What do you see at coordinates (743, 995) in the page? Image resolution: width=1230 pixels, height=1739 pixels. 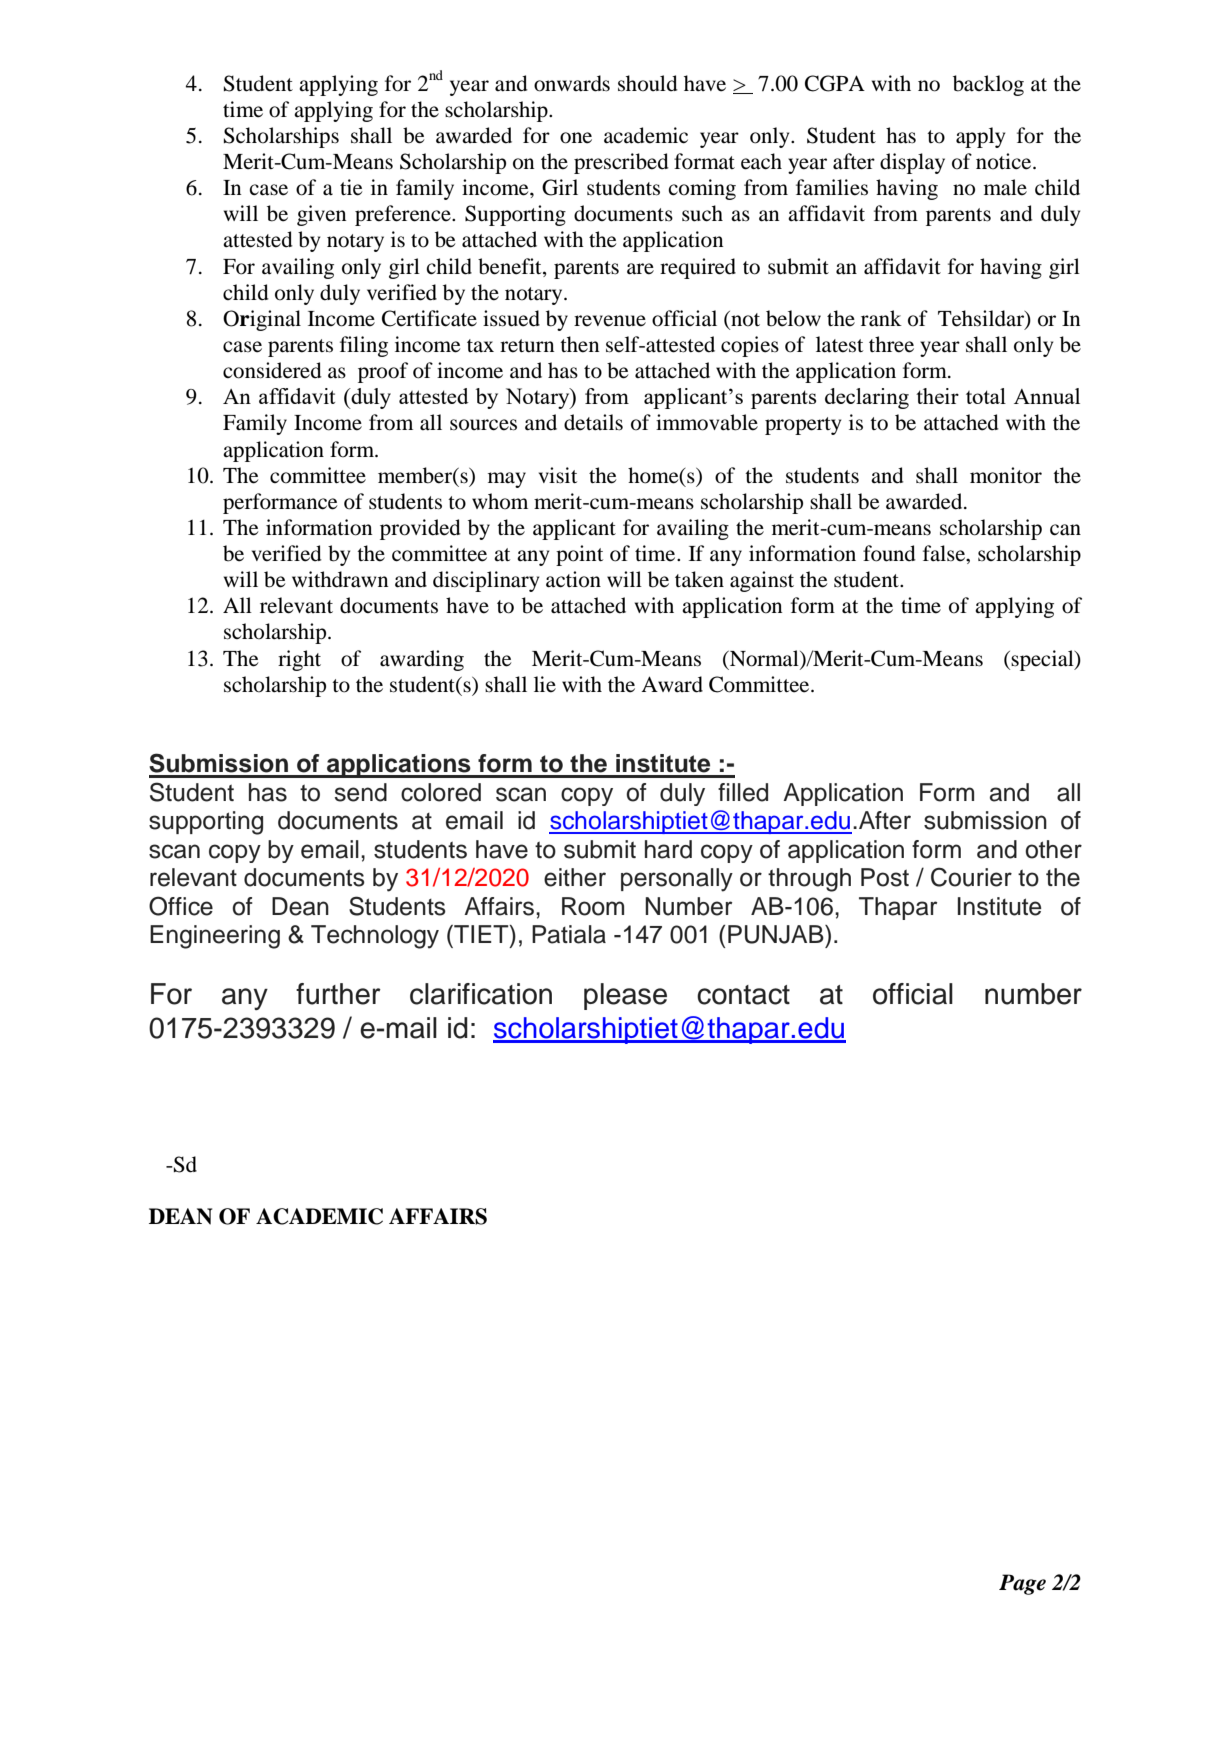 I see `contact` at bounding box center [743, 995].
